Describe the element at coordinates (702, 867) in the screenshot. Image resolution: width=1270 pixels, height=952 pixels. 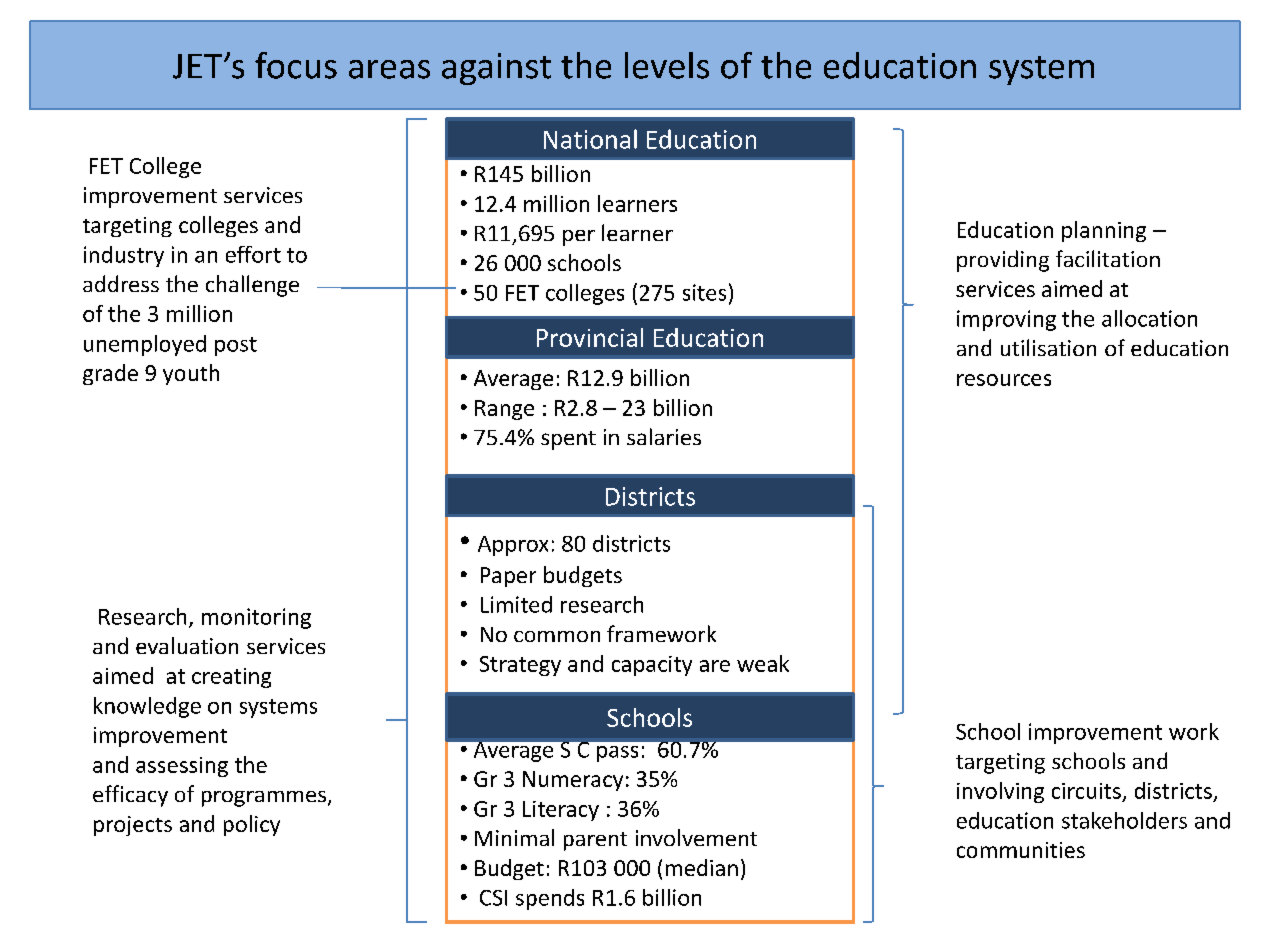
I see `median` at that location.
